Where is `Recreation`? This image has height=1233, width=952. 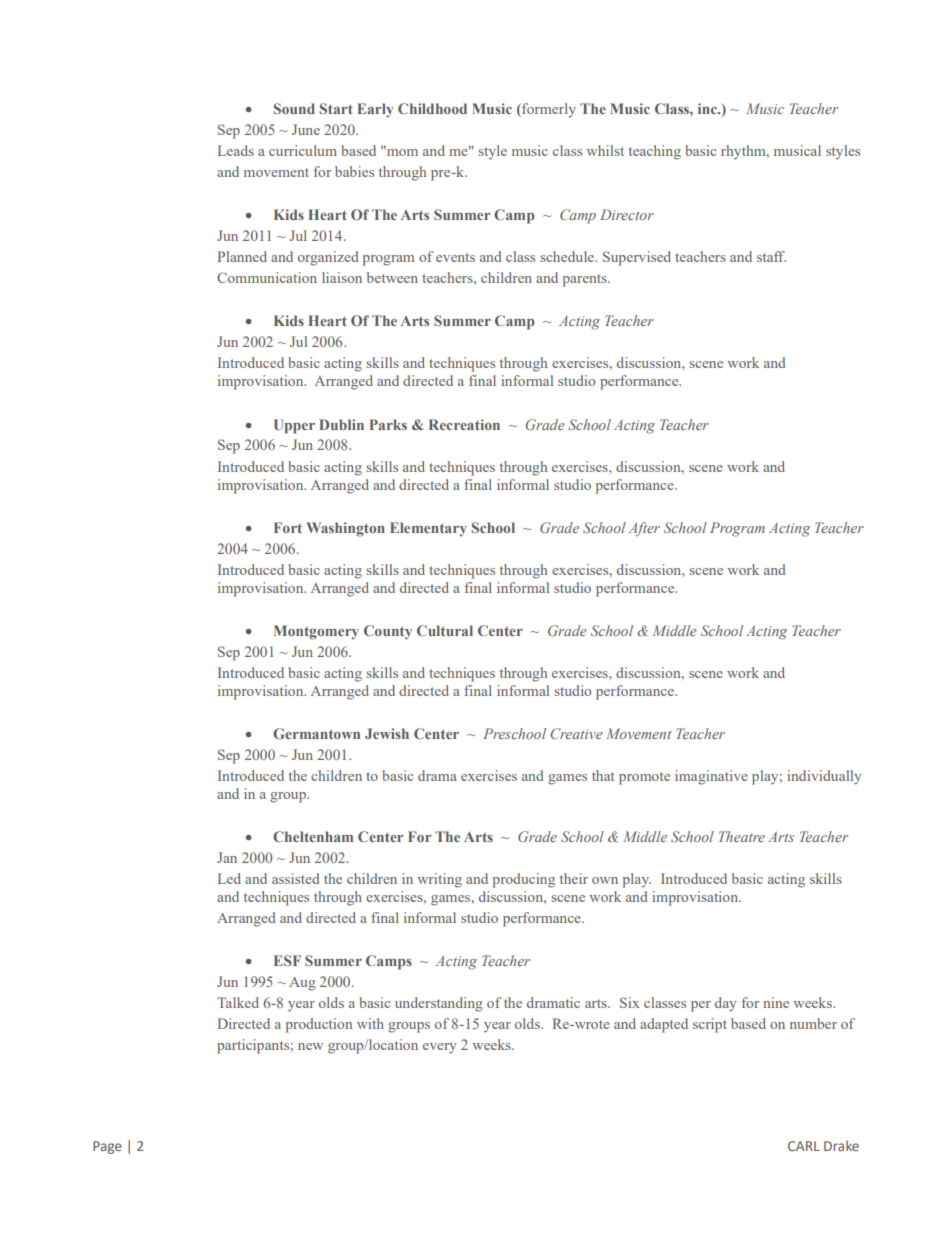
Recreation is located at coordinates (464, 424).
